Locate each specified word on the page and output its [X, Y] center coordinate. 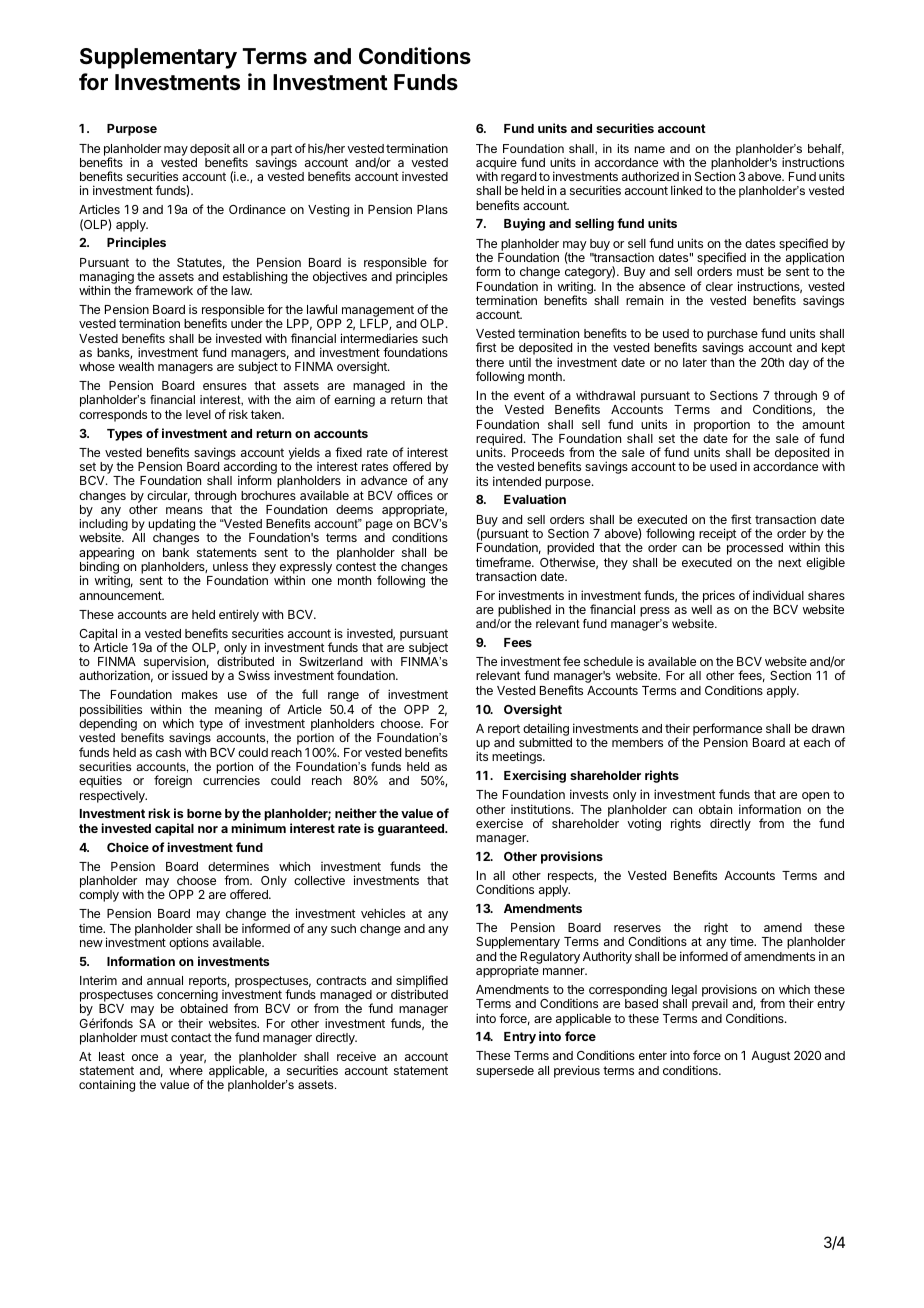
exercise [499, 823]
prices [719, 596]
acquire [496, 163]
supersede [505, 1072]
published [524, 612]
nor [208, 829]
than [722, 362]
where [186, 1070]
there [490, 362]
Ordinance [257, 209]
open [815, 797]
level [198, 414]
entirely [239, 615]
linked [686, 190]
